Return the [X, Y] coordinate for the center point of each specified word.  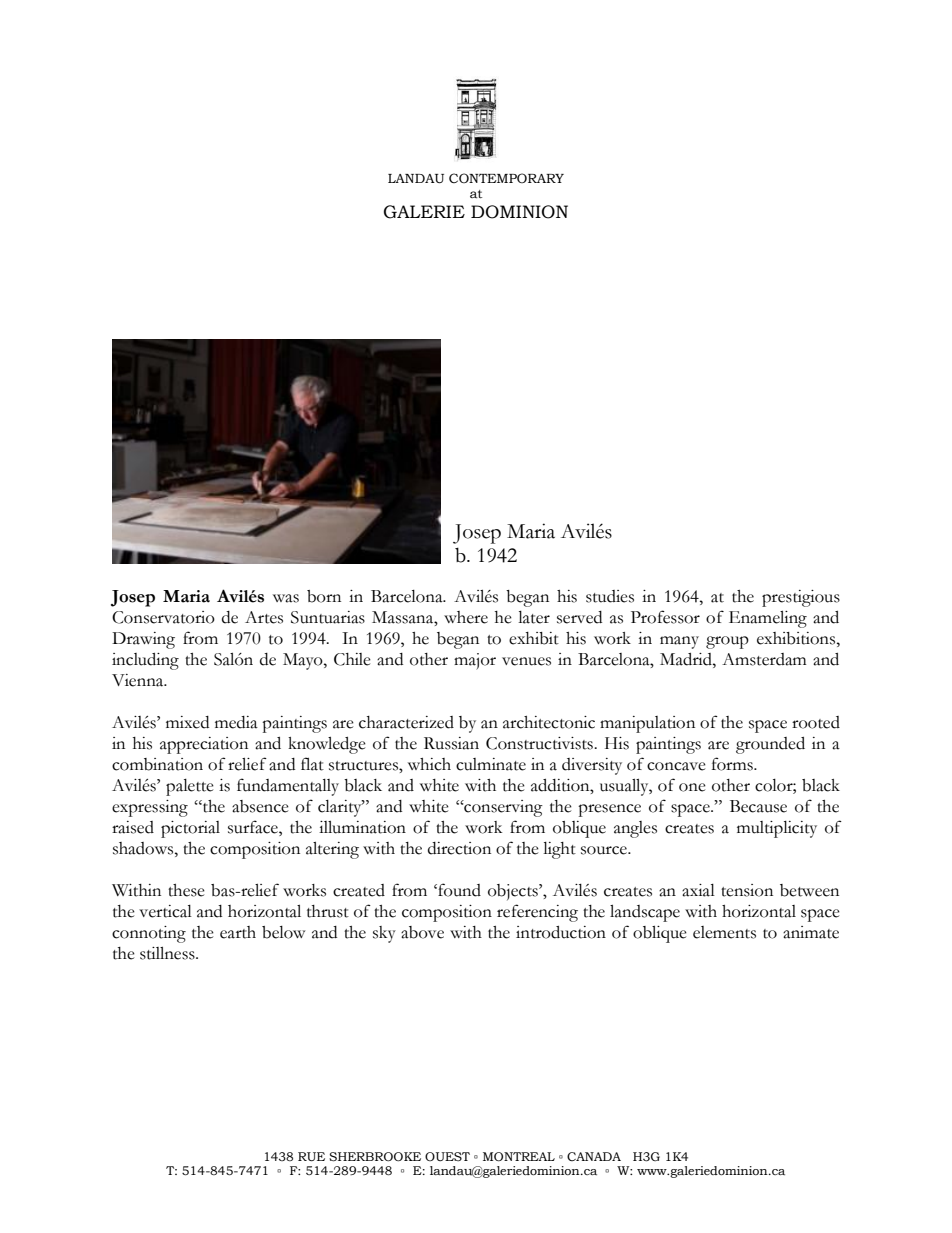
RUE [311, 1156]
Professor [665, 617]
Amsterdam [764, 659]
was [286, 598]
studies [610, 596]
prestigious [801, 598]
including [145, 661]
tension [747, 890]
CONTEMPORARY [506, 178]
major [475, 661]
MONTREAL [519, 1157]
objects [514, 892]
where [466, 617]
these [186, 890]
